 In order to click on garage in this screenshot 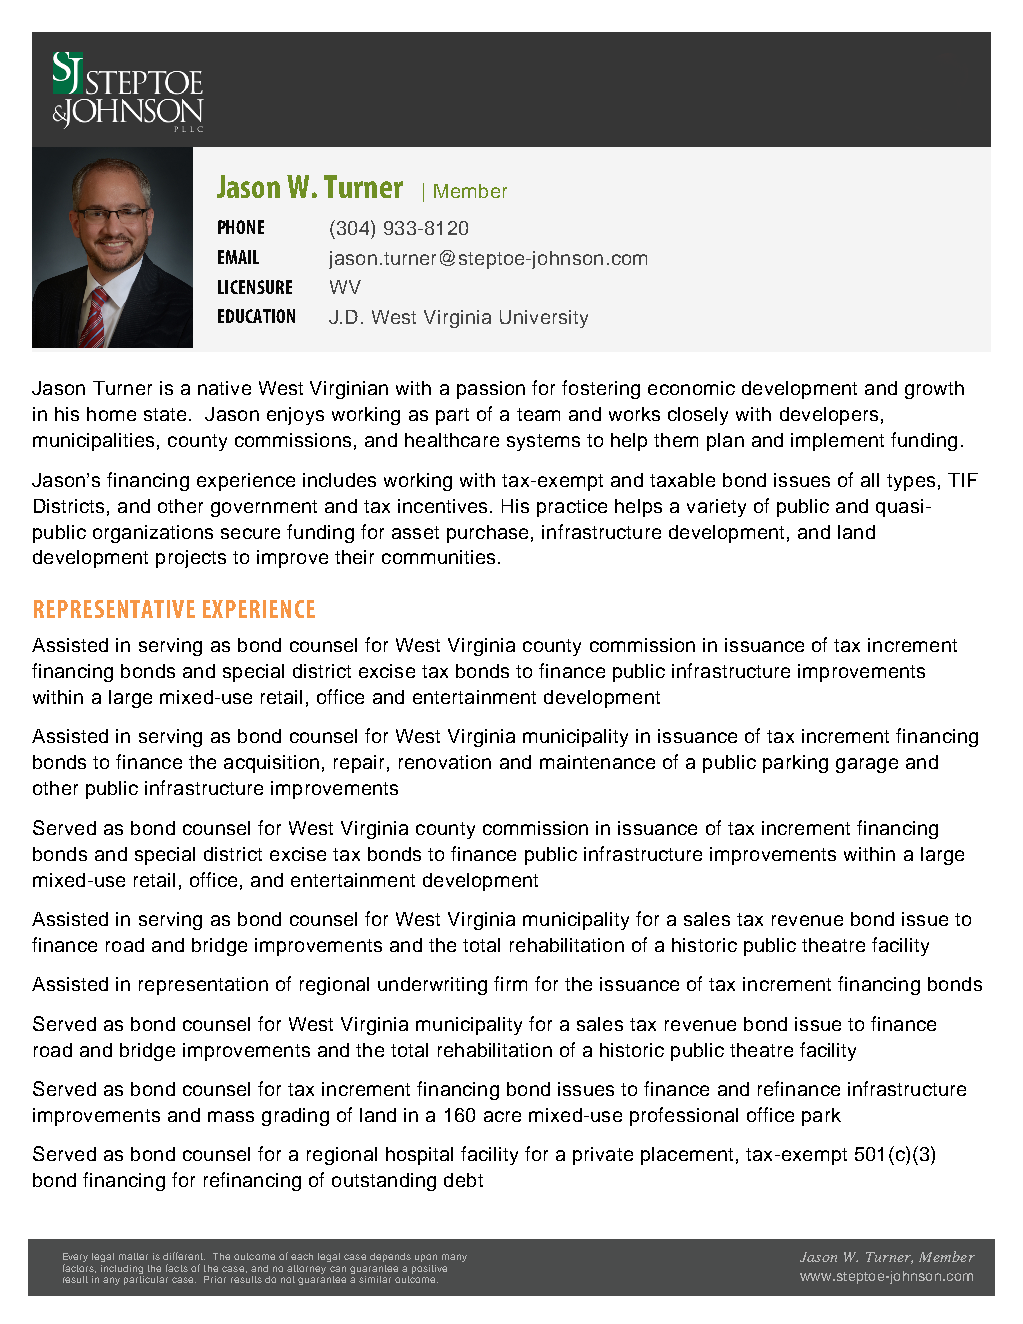, I will do `click(867, 765)`.
